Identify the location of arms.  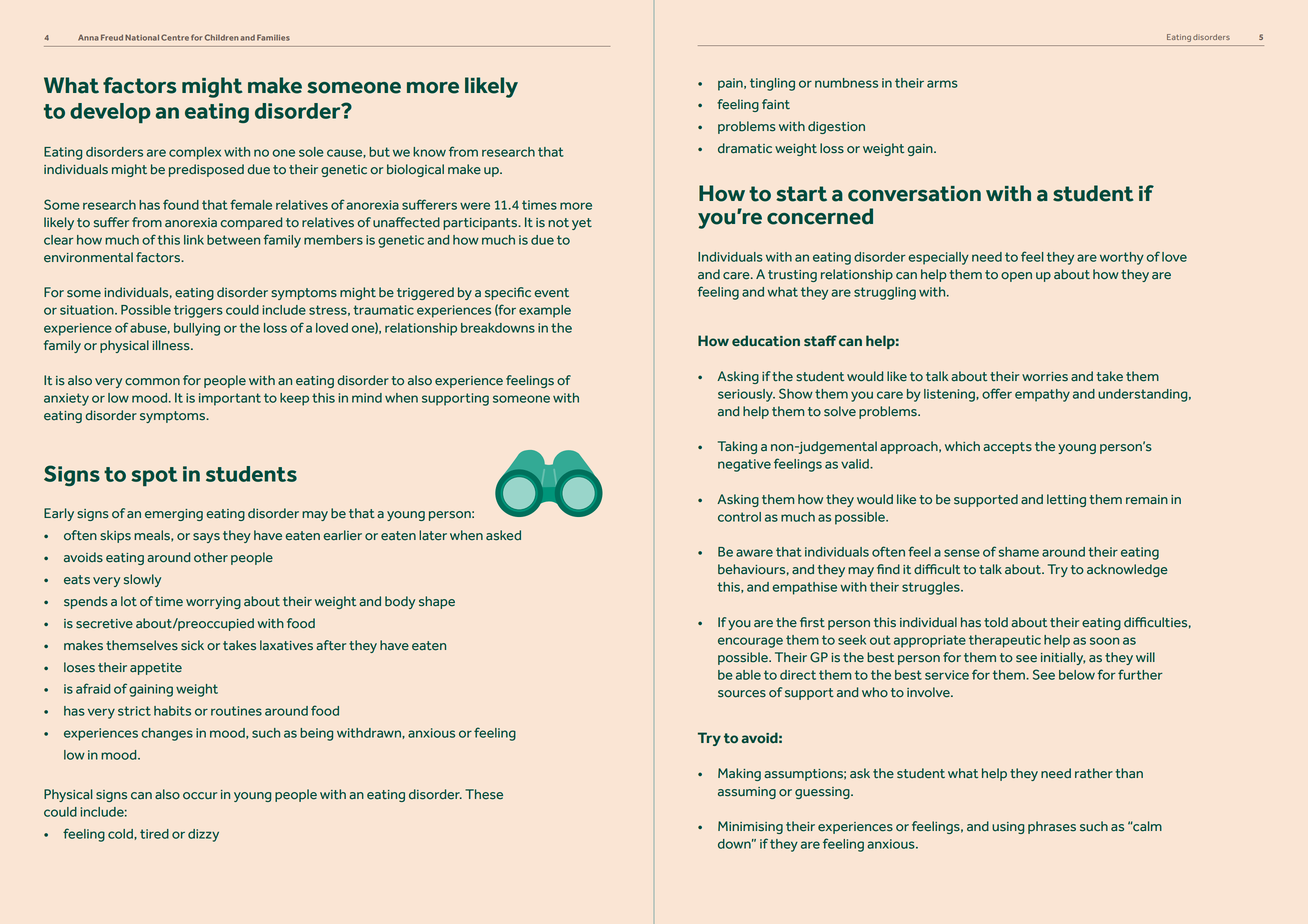
(942, 84).
